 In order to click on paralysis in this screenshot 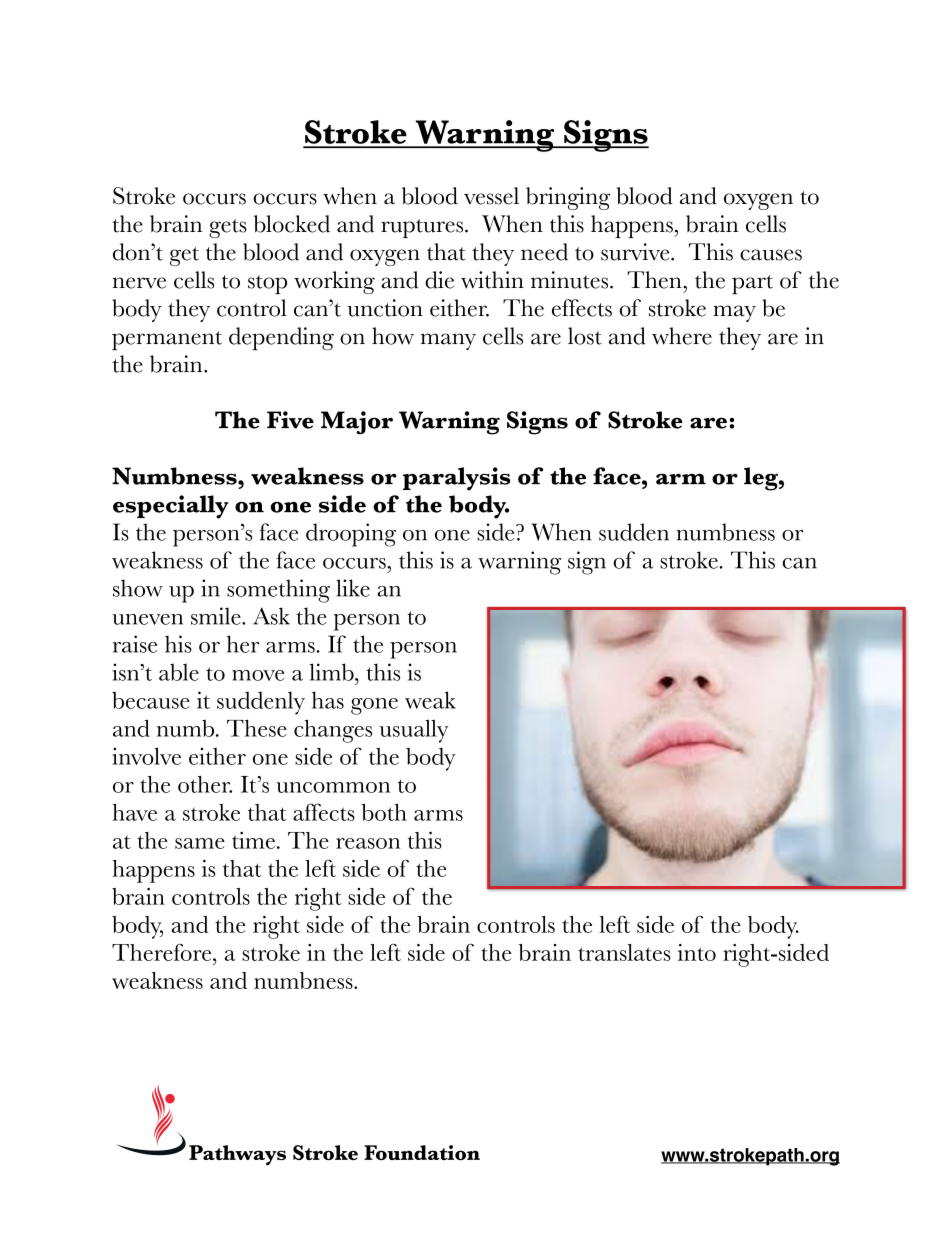, I will do `click(456, 479)`.
